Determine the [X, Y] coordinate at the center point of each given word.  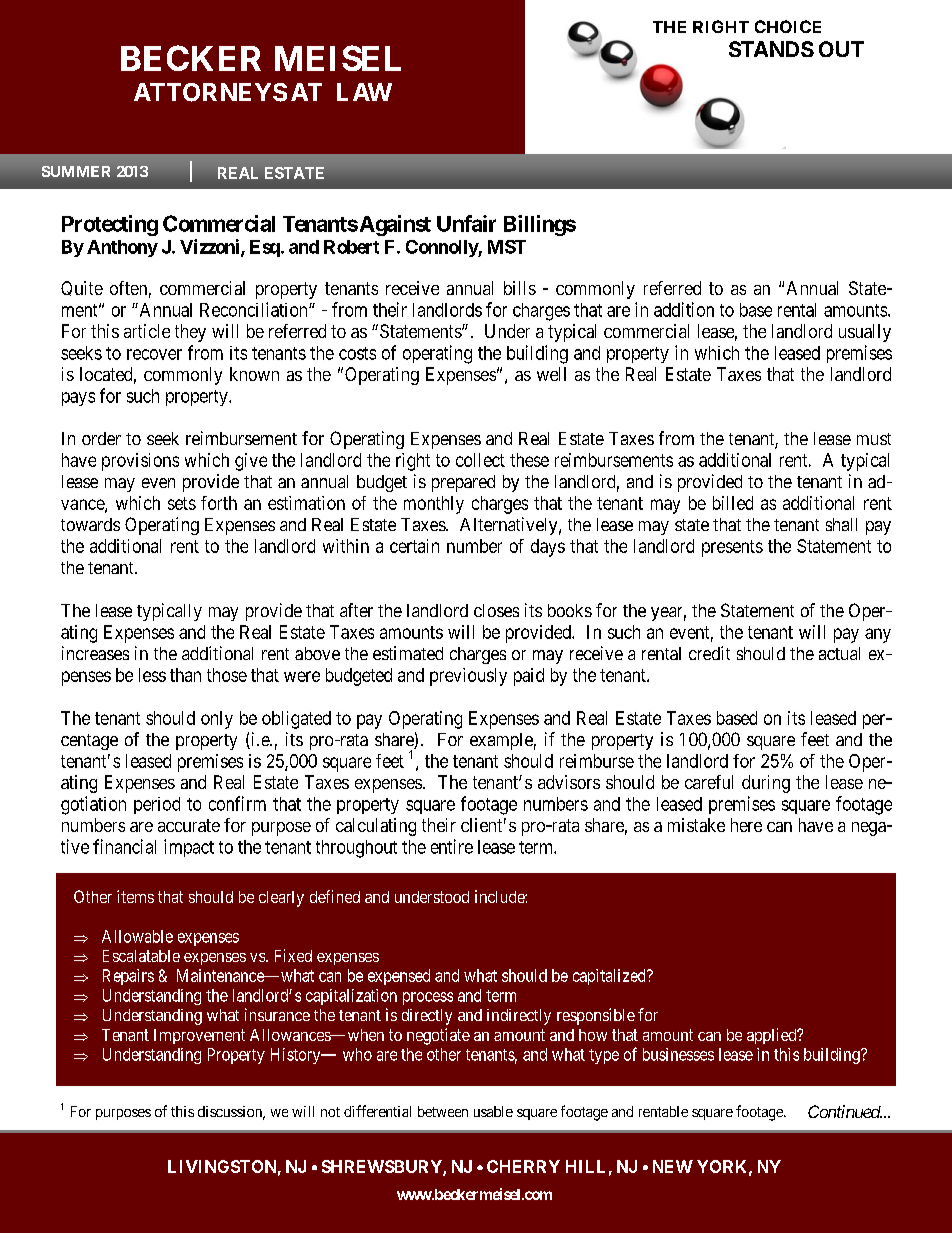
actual [839, 653]
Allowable [137, 936]
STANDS [771, 49]
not [330, 1112]
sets [182, 503]
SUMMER [76, 171]
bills [520, 288]
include [500, 896]
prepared [463, 483]
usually [865, 333]
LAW [364, 92]
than [185, 675]
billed [733, 503]
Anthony [122, 248]
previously [468, 677]
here [746, 825]
